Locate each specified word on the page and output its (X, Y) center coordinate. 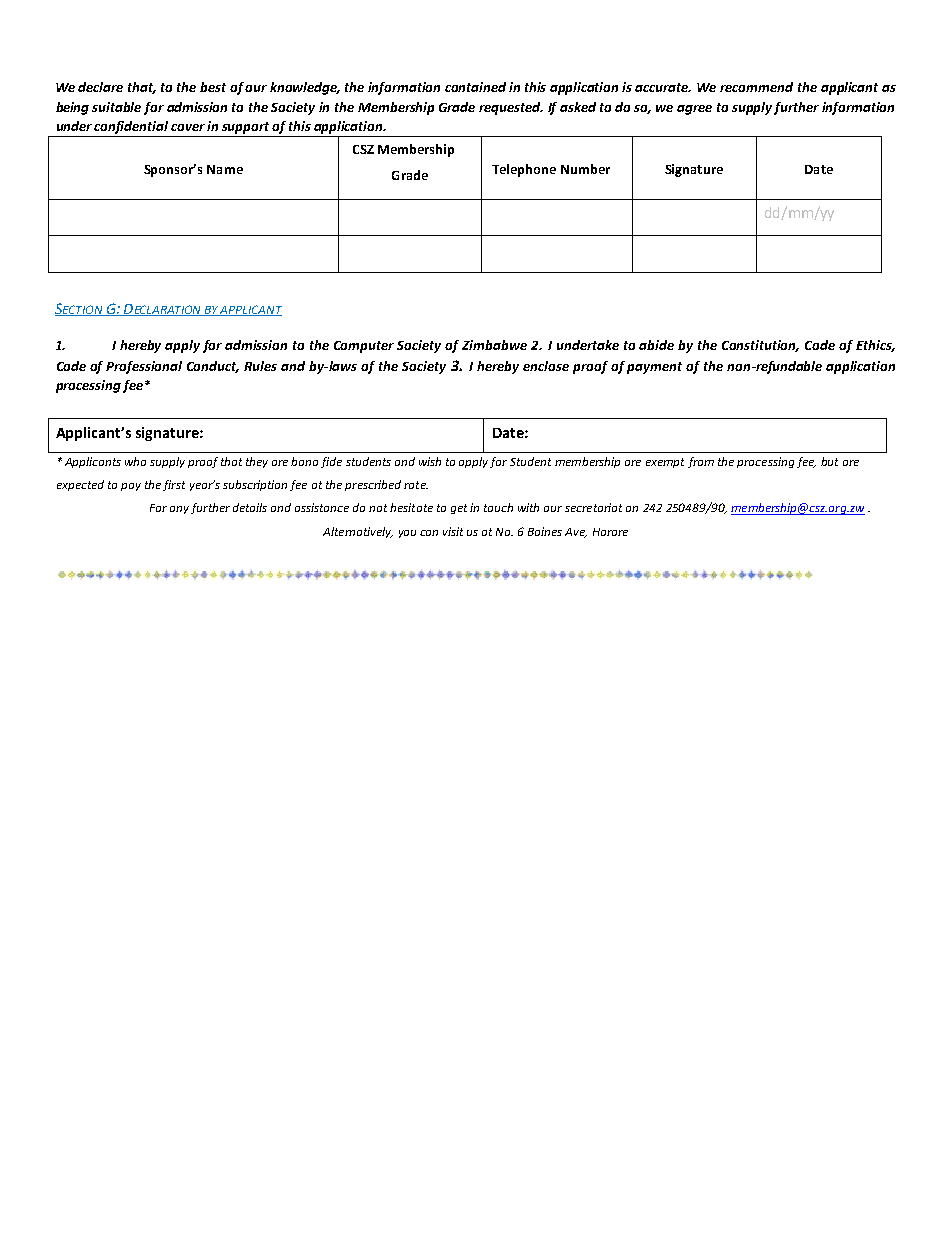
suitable (116, 107)
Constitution (760, 346)
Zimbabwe (494, 345)
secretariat (593, 507)
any (179, 510)
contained (475, 87)
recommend (756, 87)
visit (453, 531)
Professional (144, 367)
